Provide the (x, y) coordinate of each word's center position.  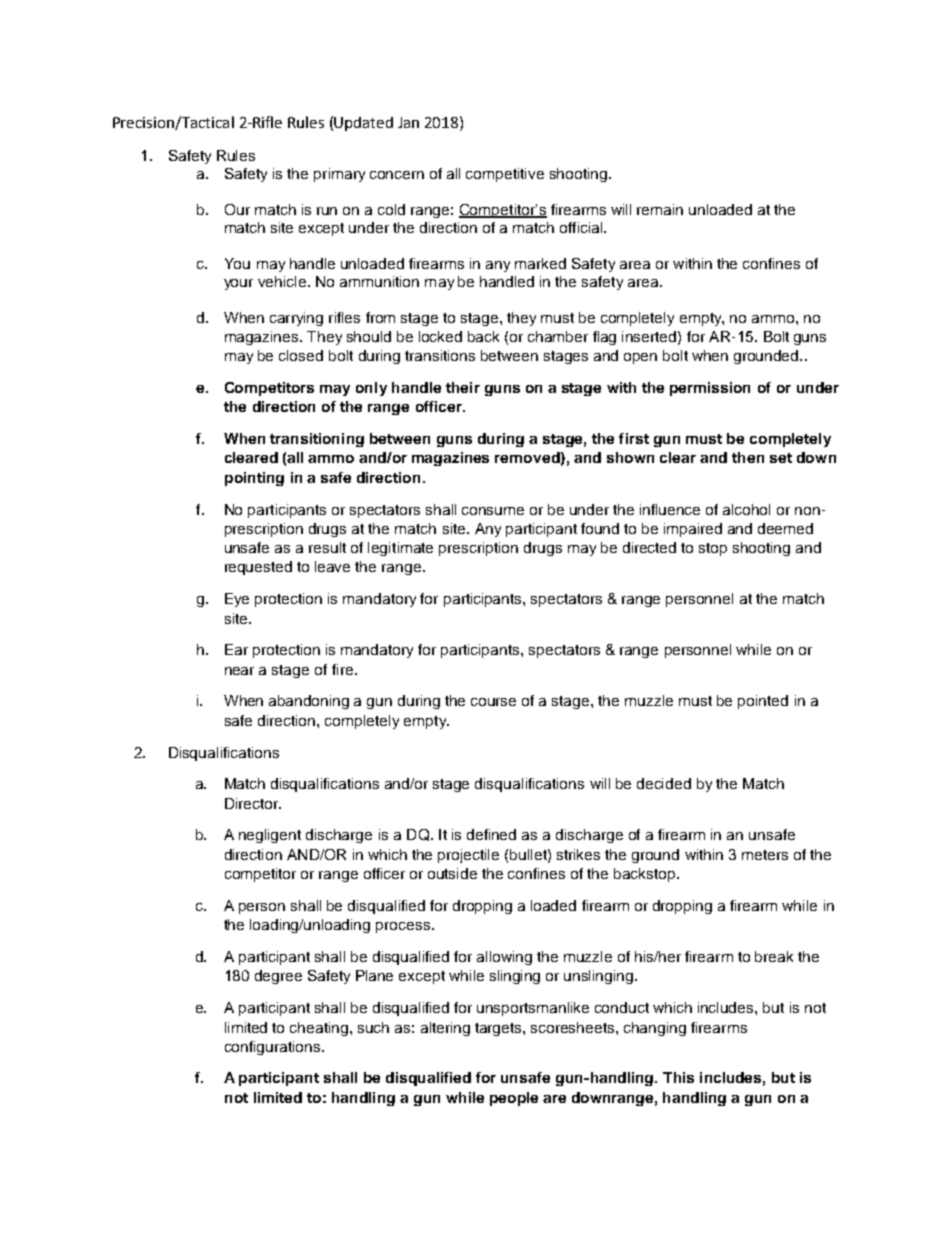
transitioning (317, 440)
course (493, 702)
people (514, 1099)
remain (660, 209)
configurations (272, 1048)
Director (253, 803)
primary (339, 175)
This (678, 1077)
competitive (505, 175)
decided (664, 783)
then (748, 457)
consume (493, 511)
